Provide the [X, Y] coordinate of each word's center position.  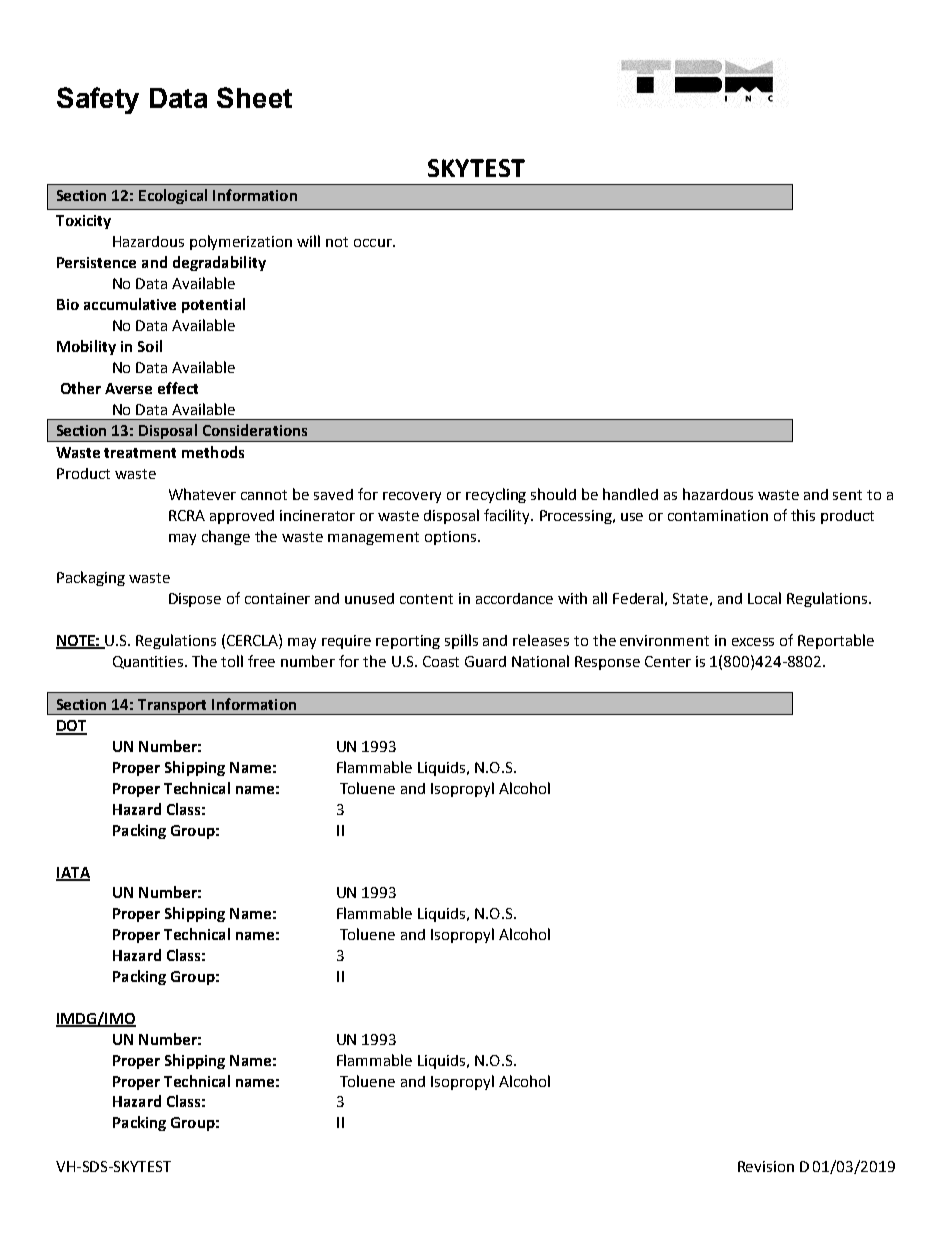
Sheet [254, 97]
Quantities [149, 662]
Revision [766, 1166]
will [308, 241]
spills [461, 641]
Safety [98, 100]
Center [668, 661]
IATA [73, 873]
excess [753, 642]
